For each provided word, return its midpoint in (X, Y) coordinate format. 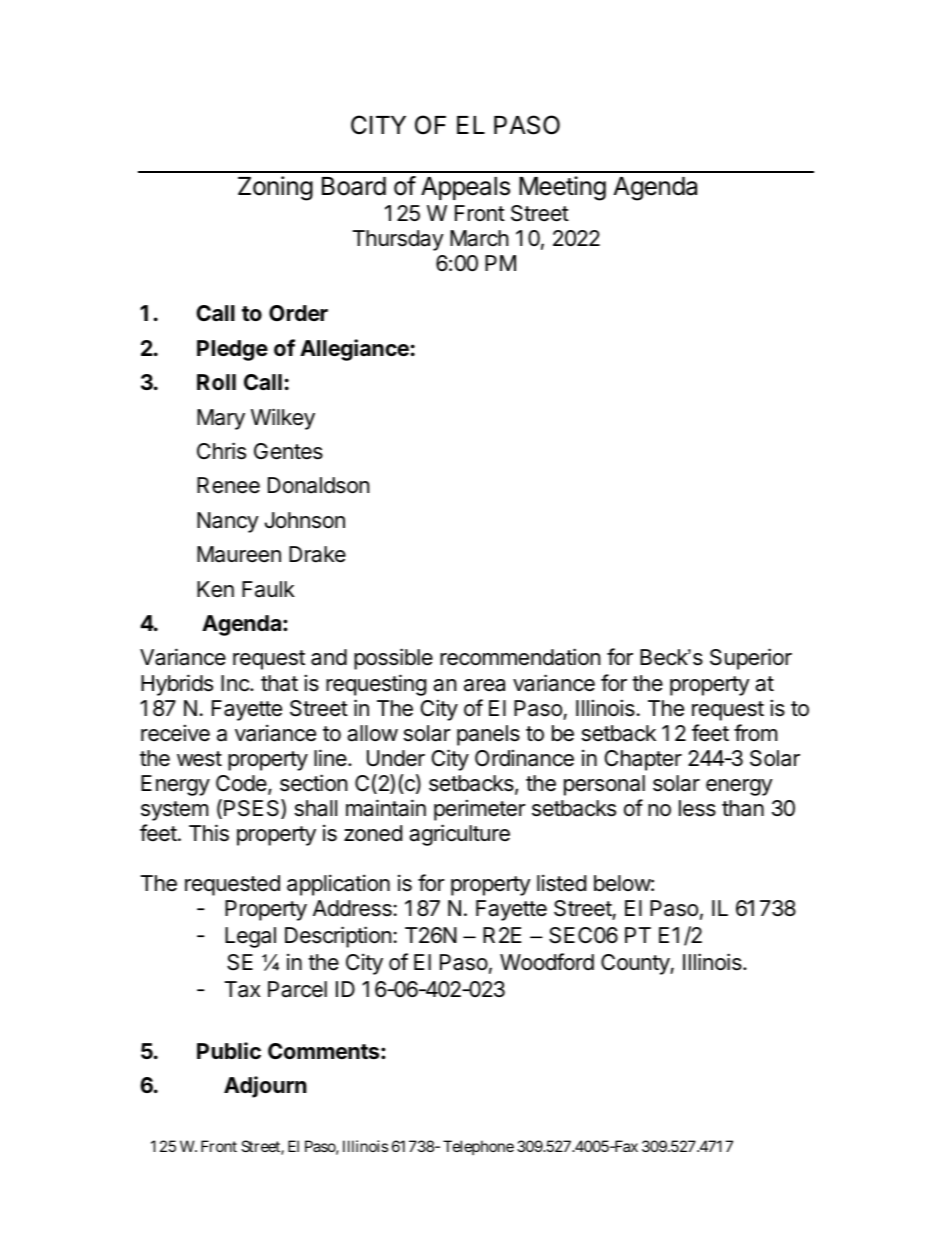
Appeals (465, 188)
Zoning (275, 188)
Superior (751, 659)
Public (229, 1050)
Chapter (643, 760)
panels (488, 735)
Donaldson (318, 485)
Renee (228, 485)
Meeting (562, 188)
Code (242, 784)
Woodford (547, 962)
